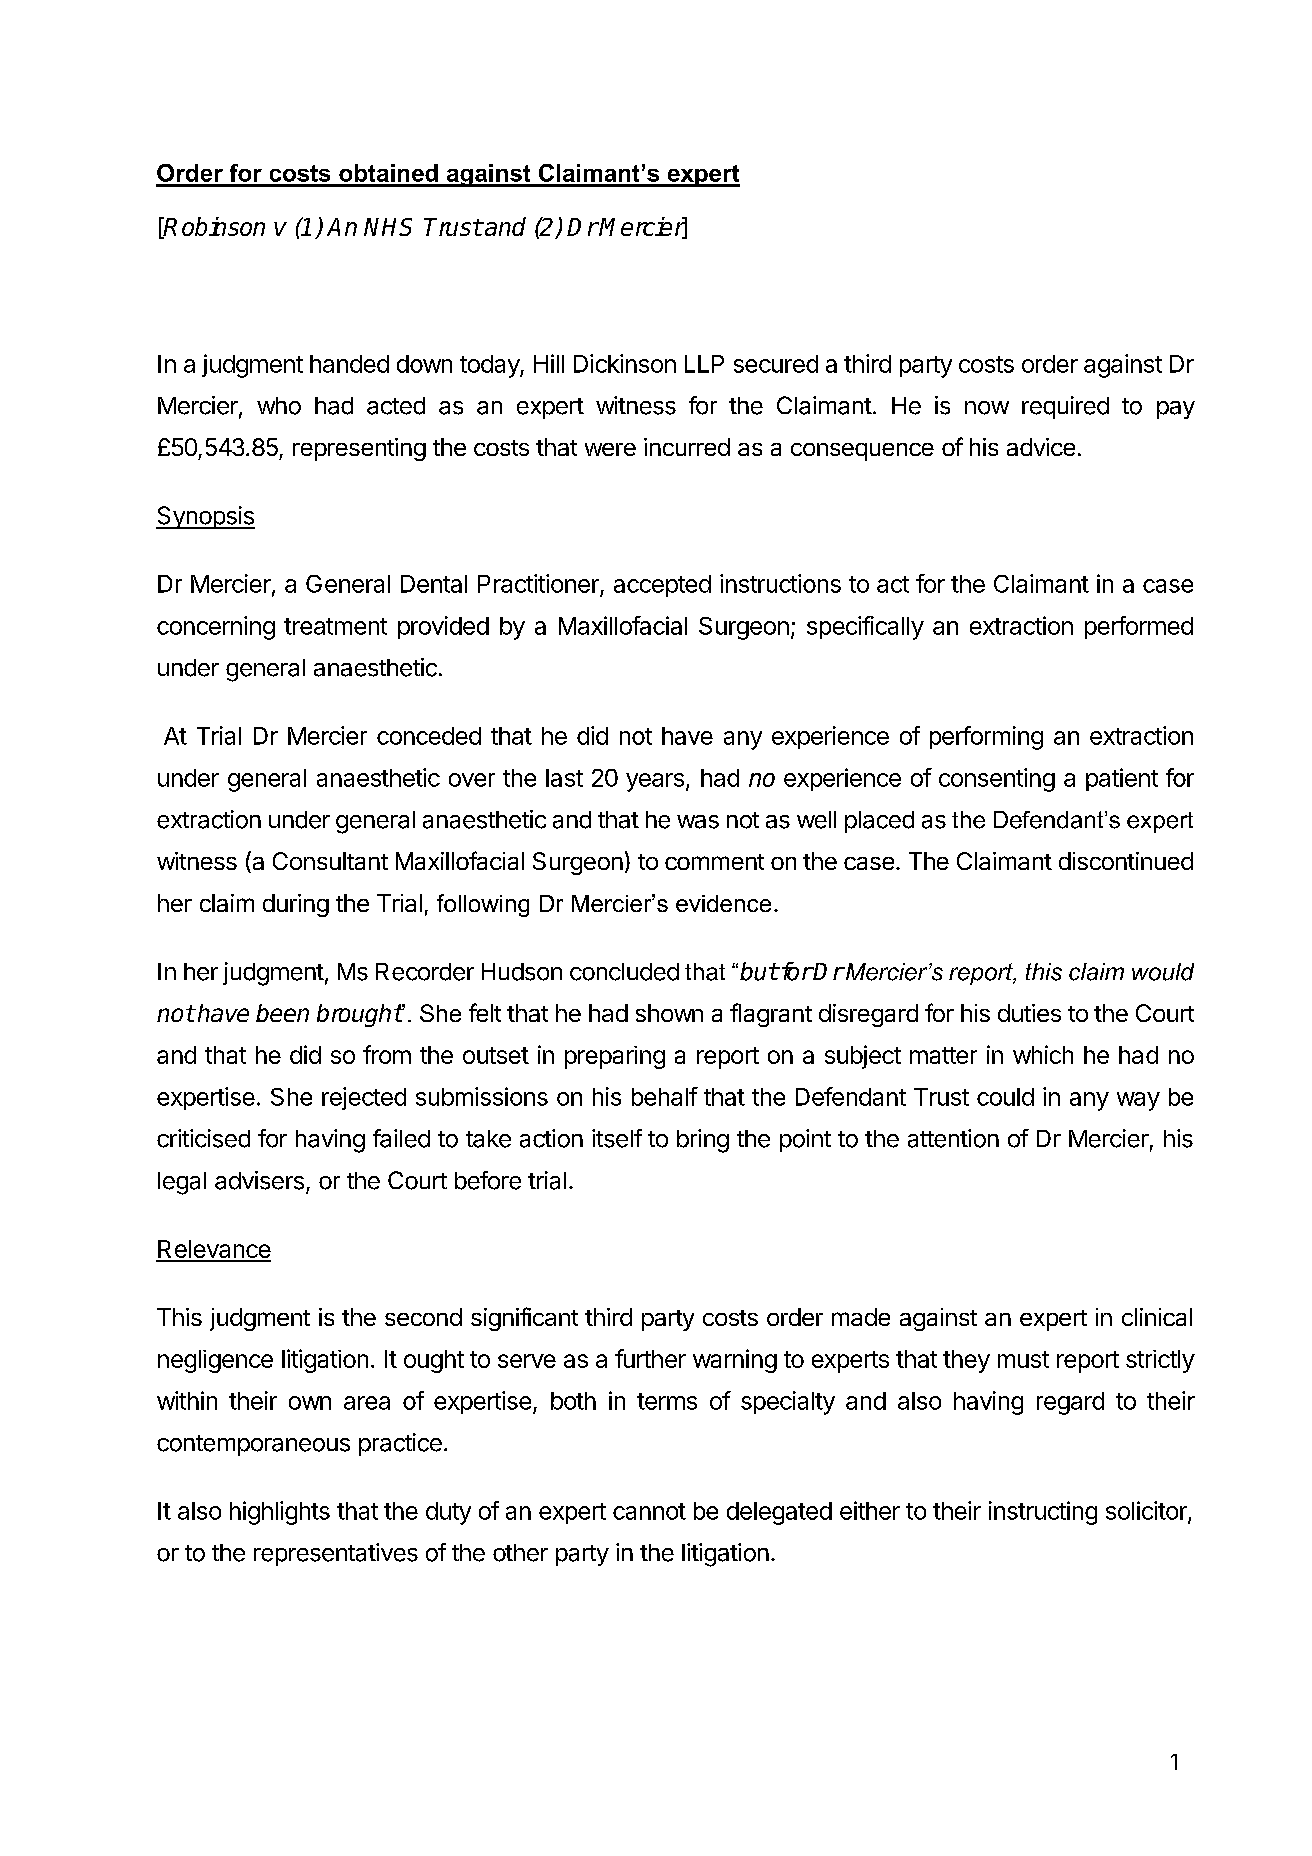  I want to click on who, so click(279, 406).
